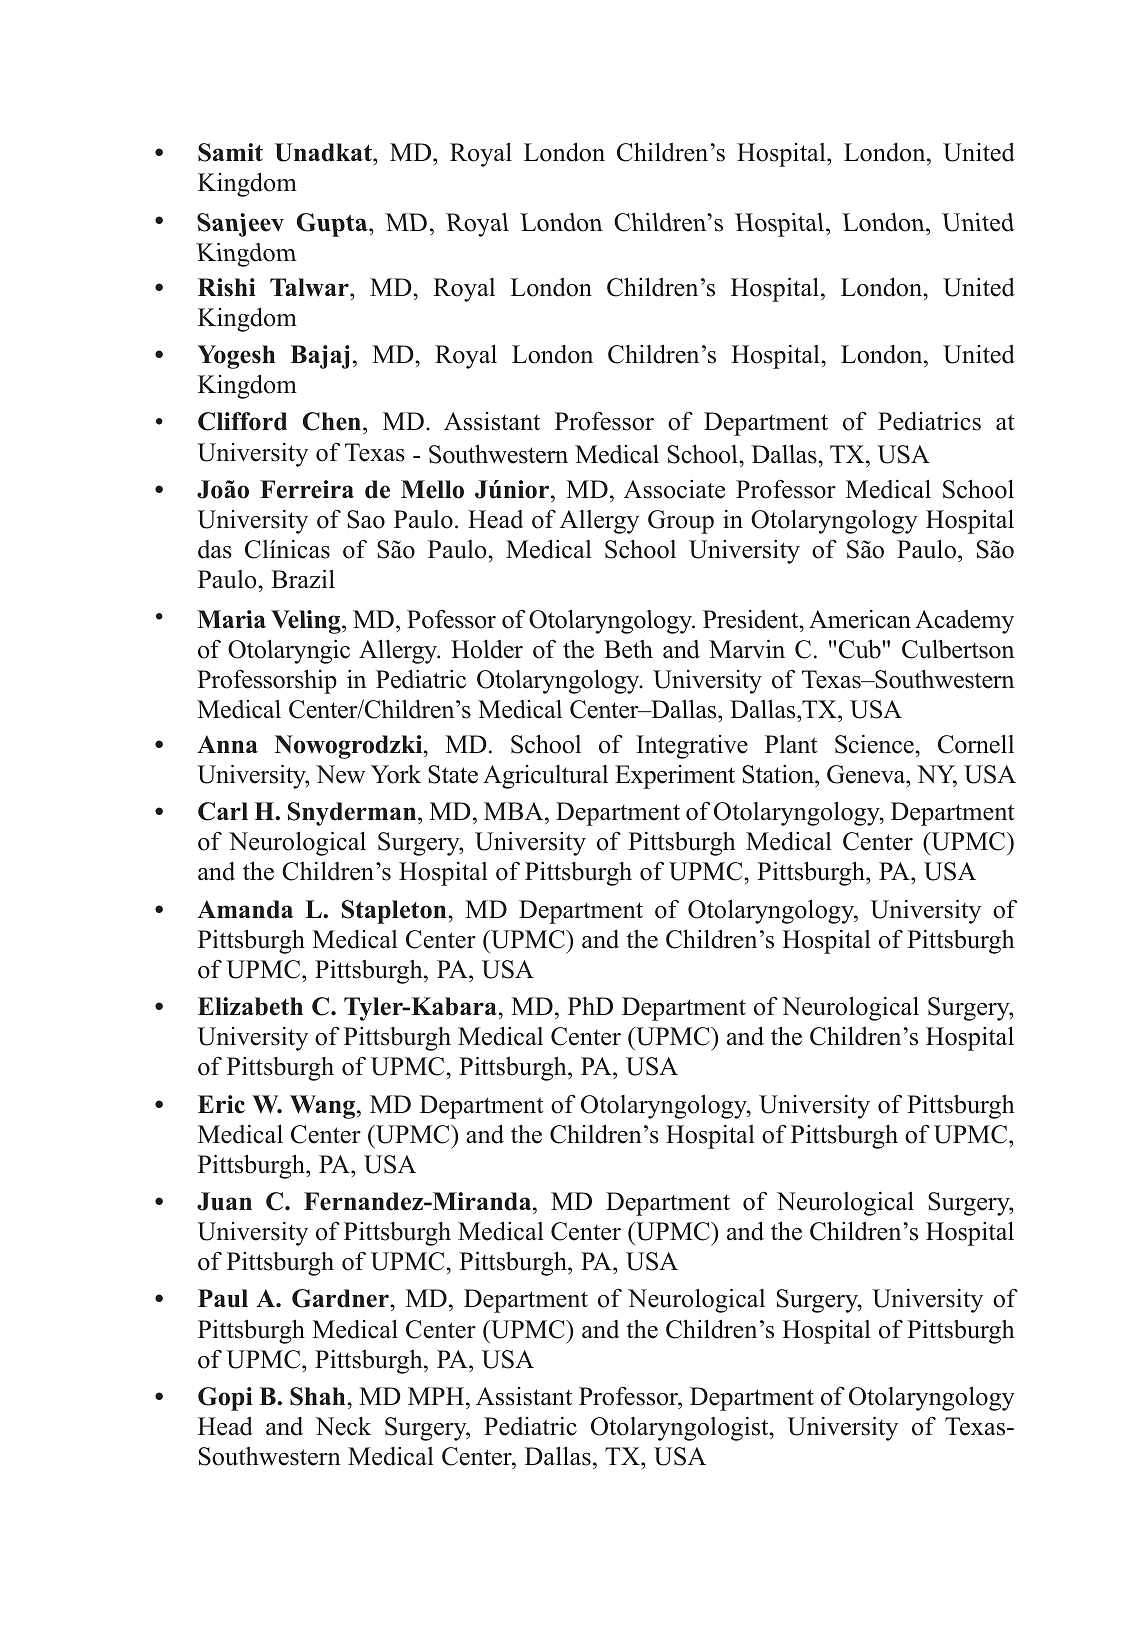  Describe the element at coordinates (681, 522) in the screenshot. I see `Group` at that location.
